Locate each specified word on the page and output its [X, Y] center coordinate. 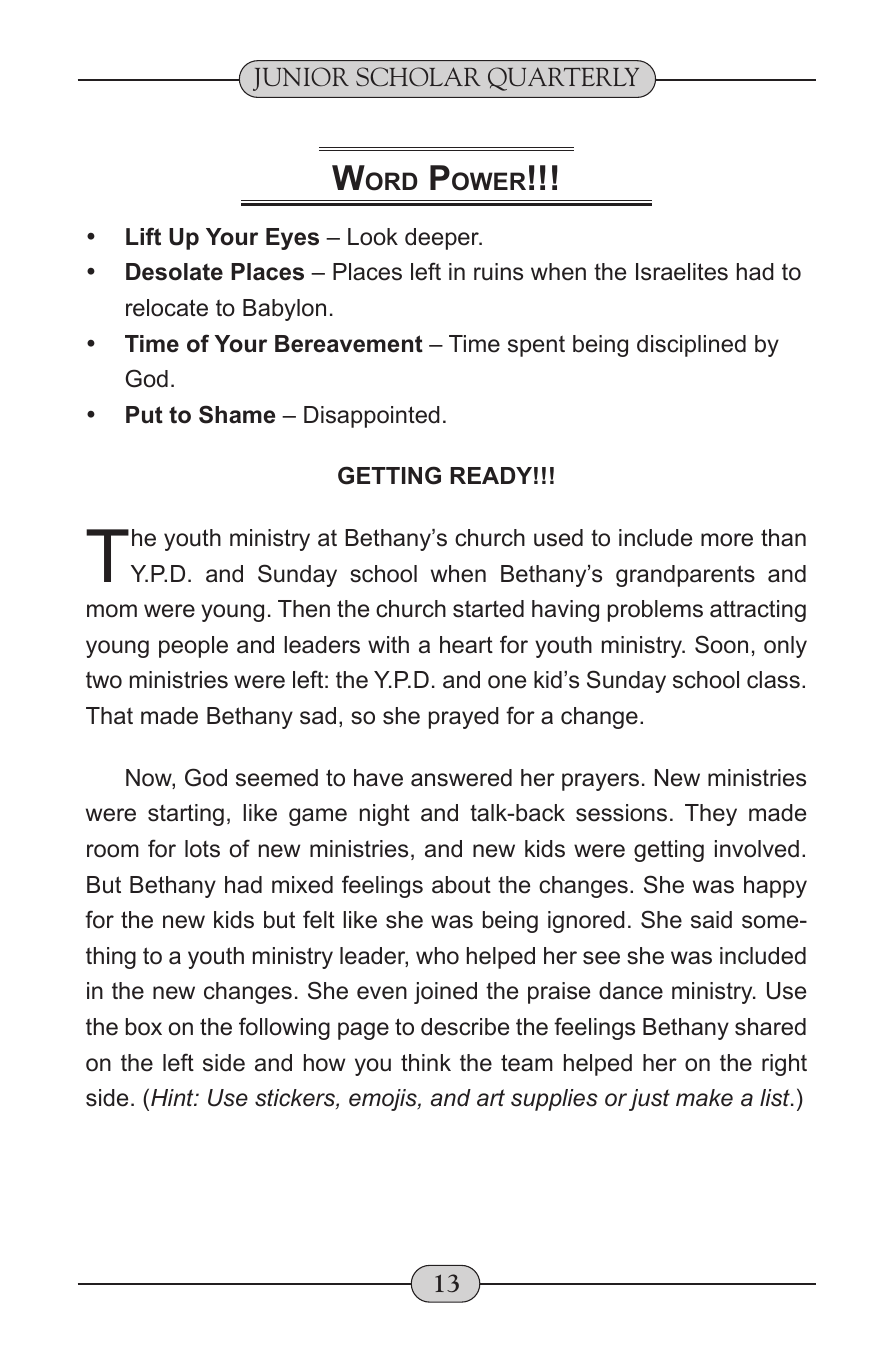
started [488, 609]
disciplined [691, 346]
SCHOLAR [418, 76]
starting [186, 815]
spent [536, 346]
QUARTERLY [563, 79]
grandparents [685, 576]
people [193, 647]
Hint [173, 1097]
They [711, 815]
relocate [167, 308]
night [385, 815]
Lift [143, 236]
